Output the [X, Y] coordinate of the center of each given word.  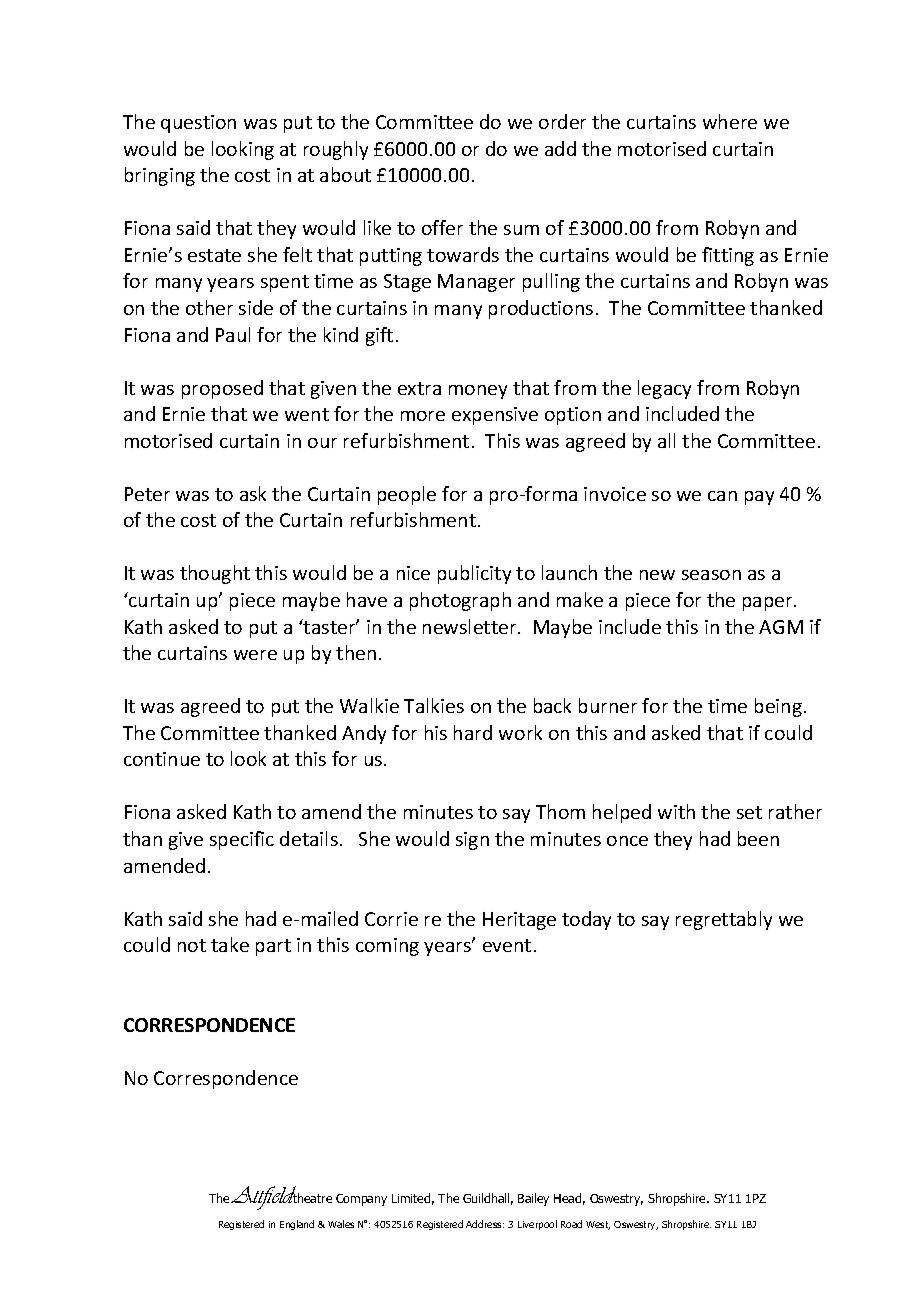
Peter [147, 494]
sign [472, 841]
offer [442, 227]
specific [242, 840]
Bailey [533, 1199]
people [407, 495]
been [758, 838]
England [297, 1225]
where [730, 121]
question [198, 124]
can [722, 496]
